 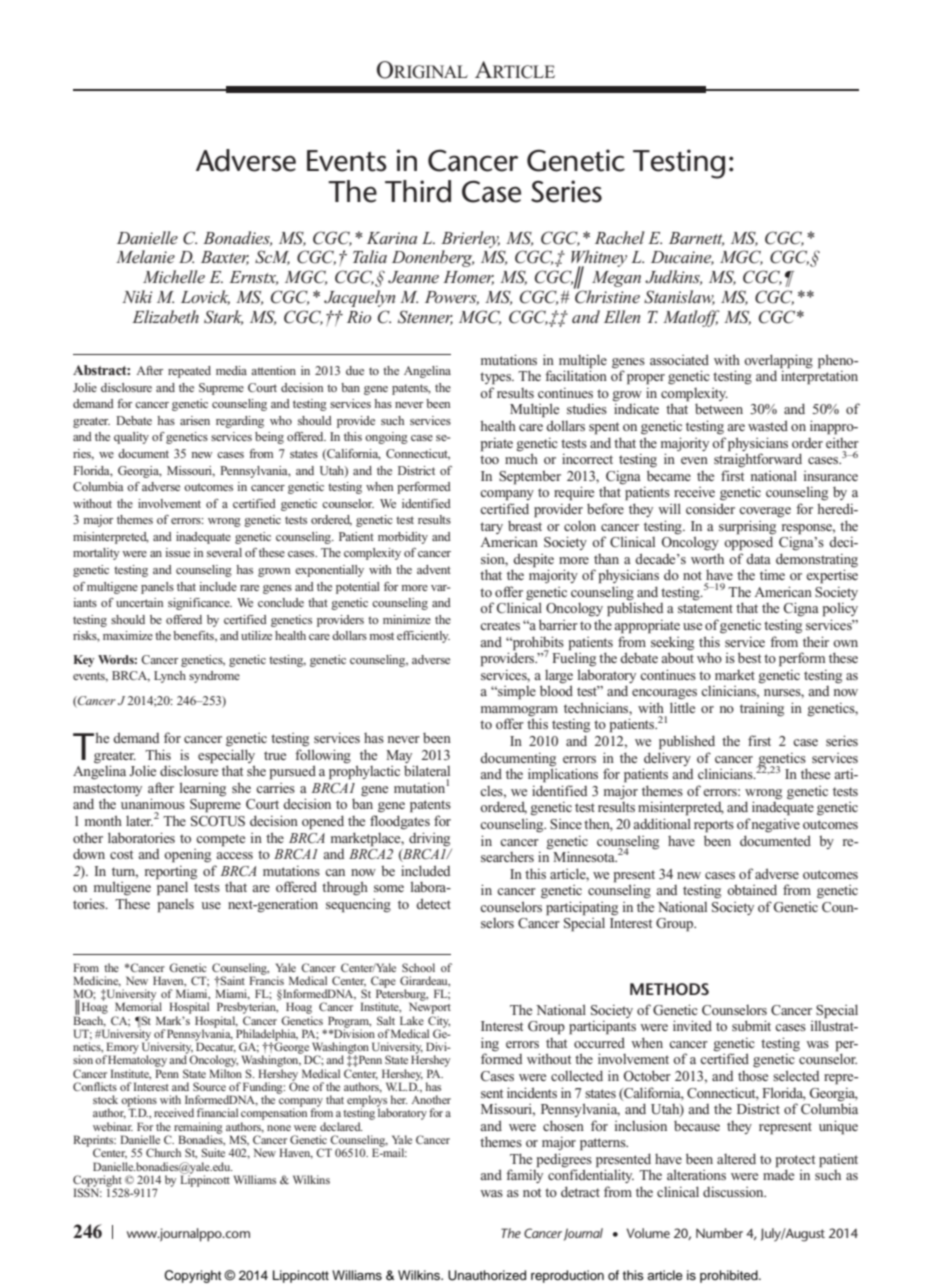 I want to click on Newport, so click(x=430, y=1008).
